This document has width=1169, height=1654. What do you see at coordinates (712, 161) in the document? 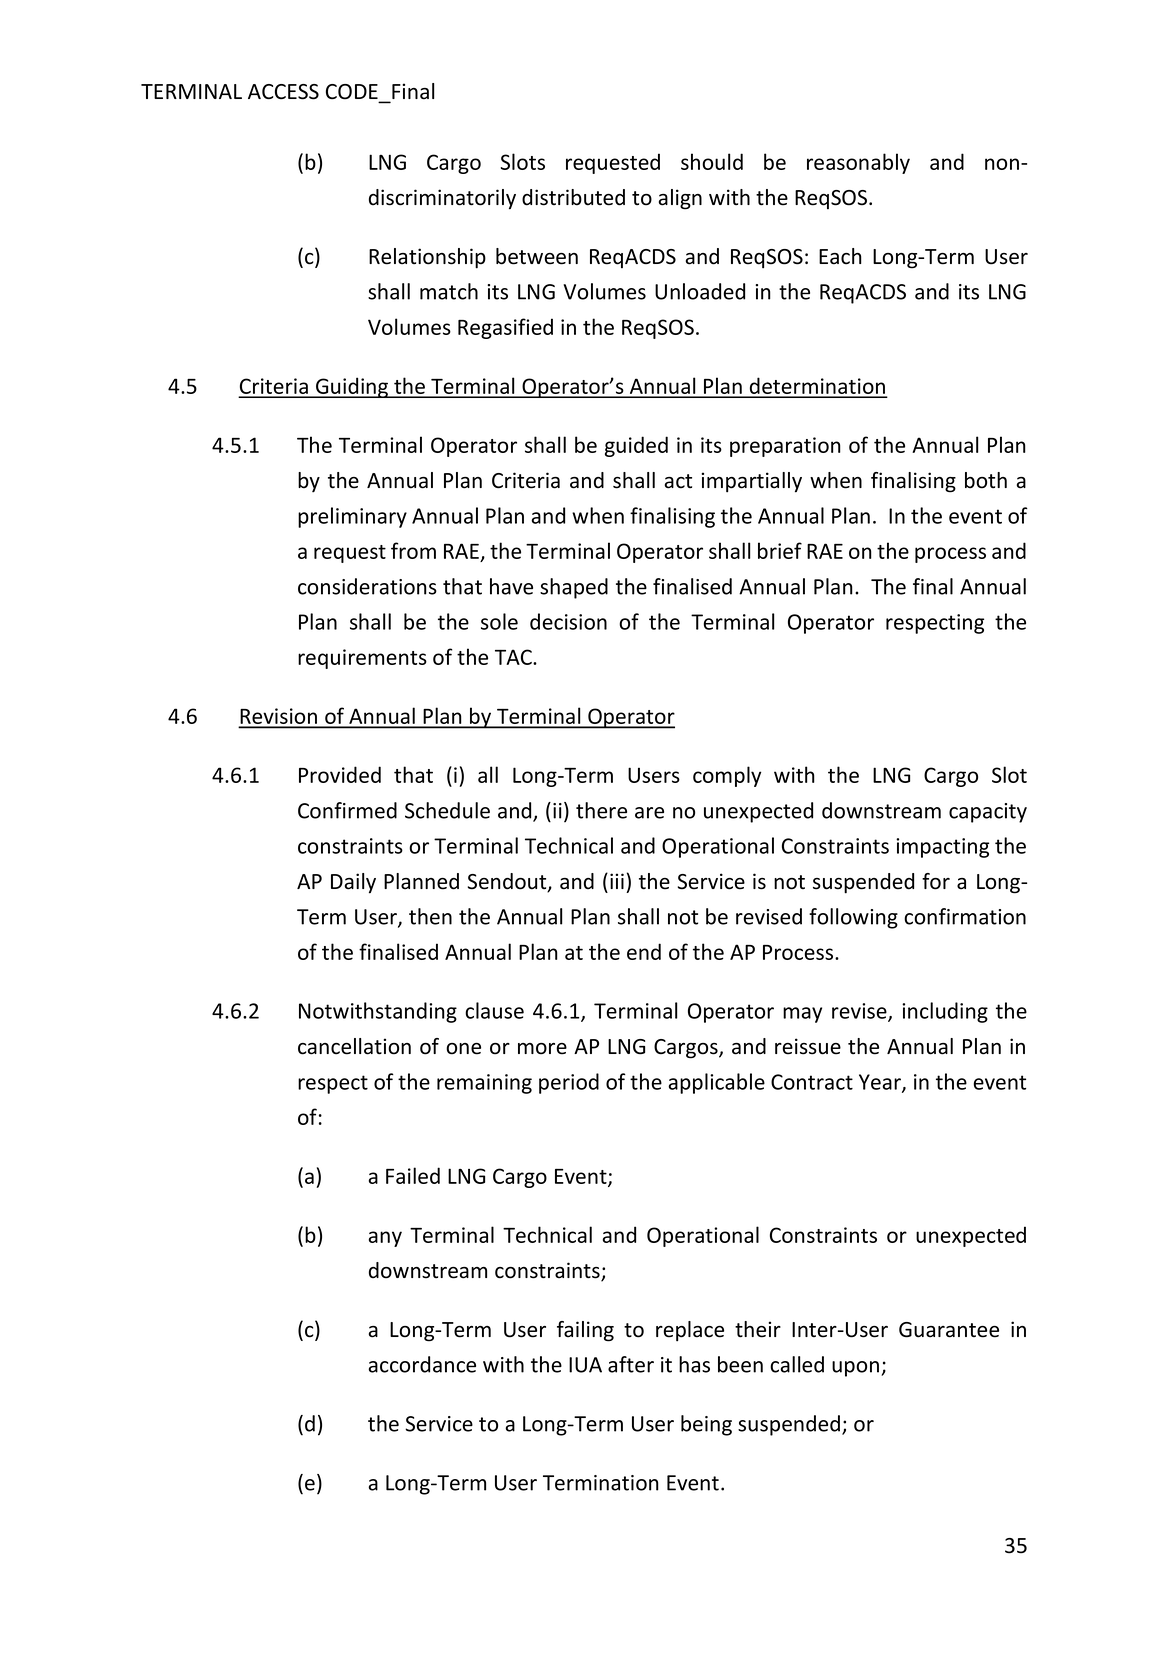
I see `should` at bounding box center [712, 161].
